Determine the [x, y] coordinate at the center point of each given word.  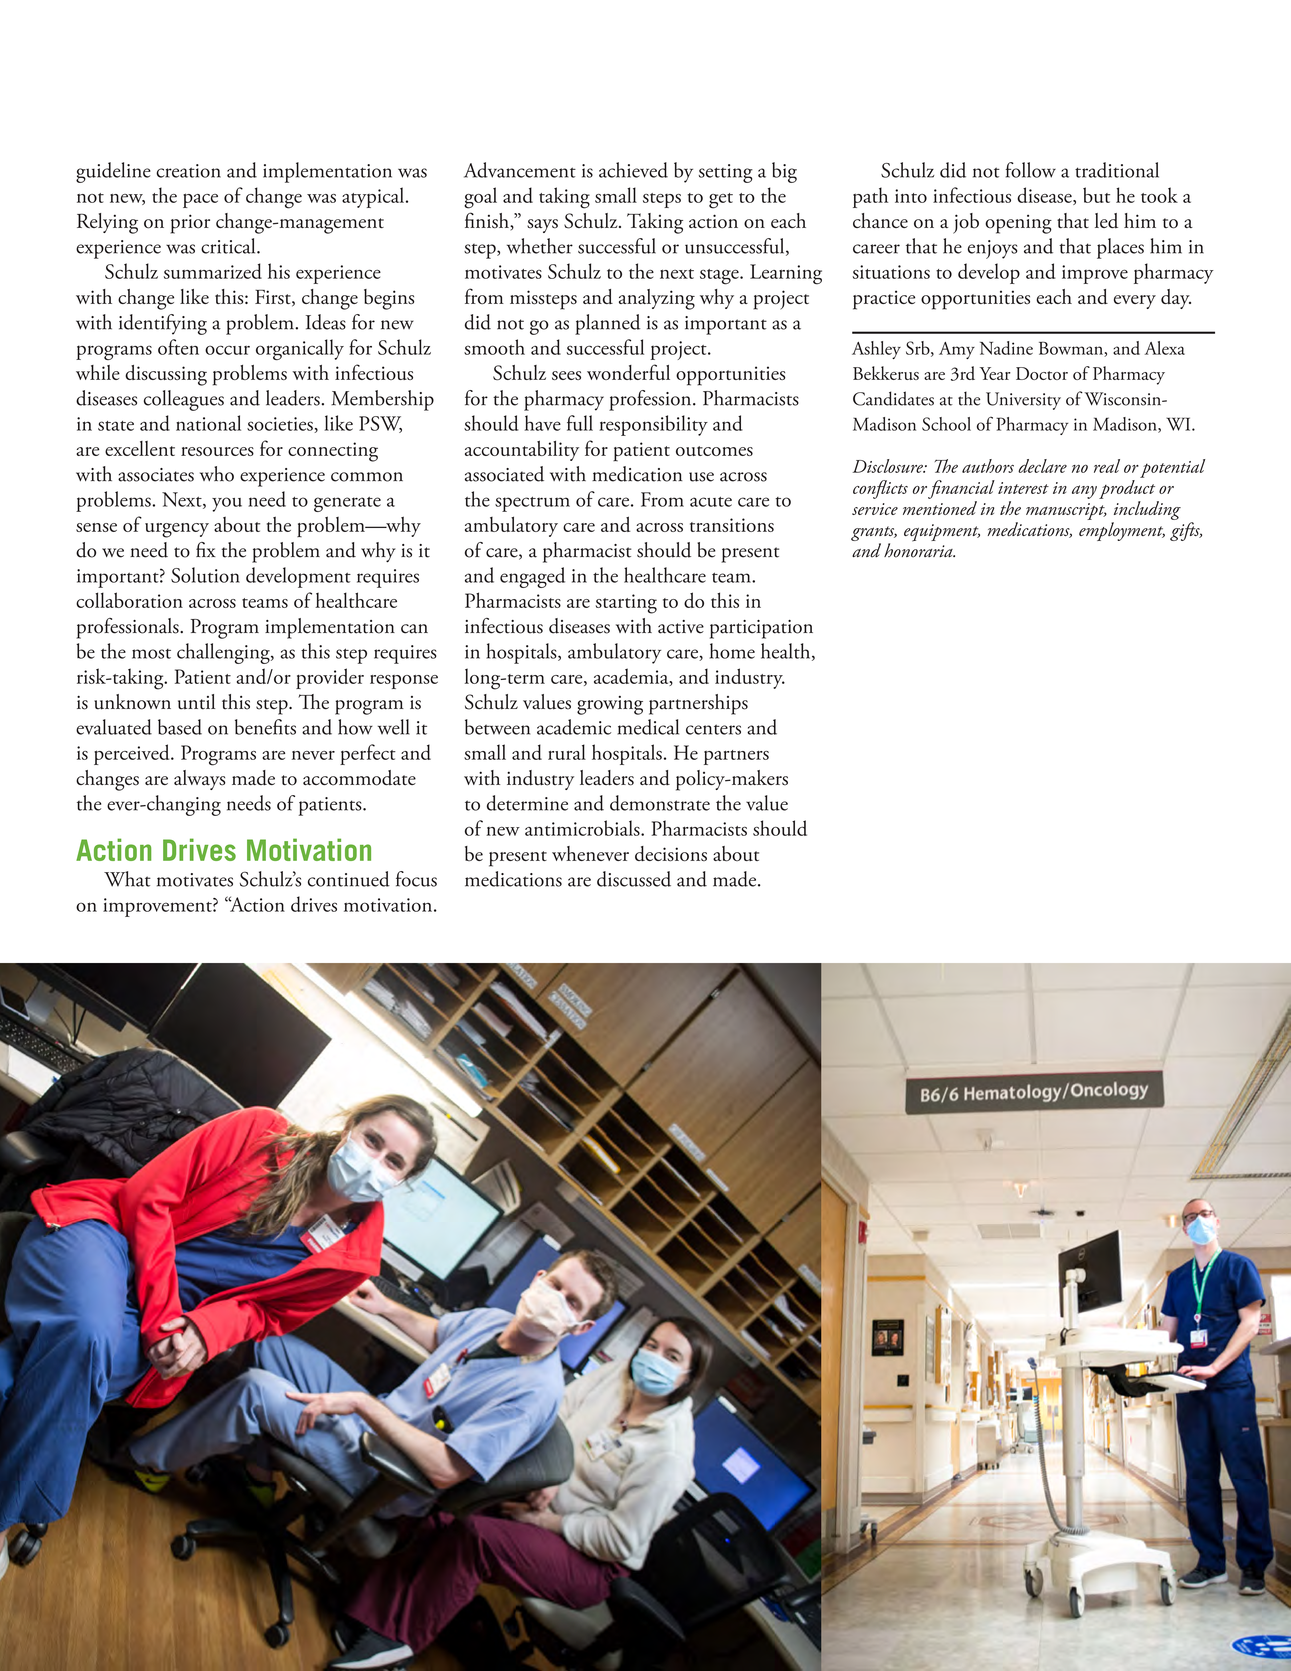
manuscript [1066, 511]
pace [200, 200]
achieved [633, 170]
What [127, 879]
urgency [177, 530]
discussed [634, 879]
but [1096, 195]
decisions [671, 854]
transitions [732, 525]
